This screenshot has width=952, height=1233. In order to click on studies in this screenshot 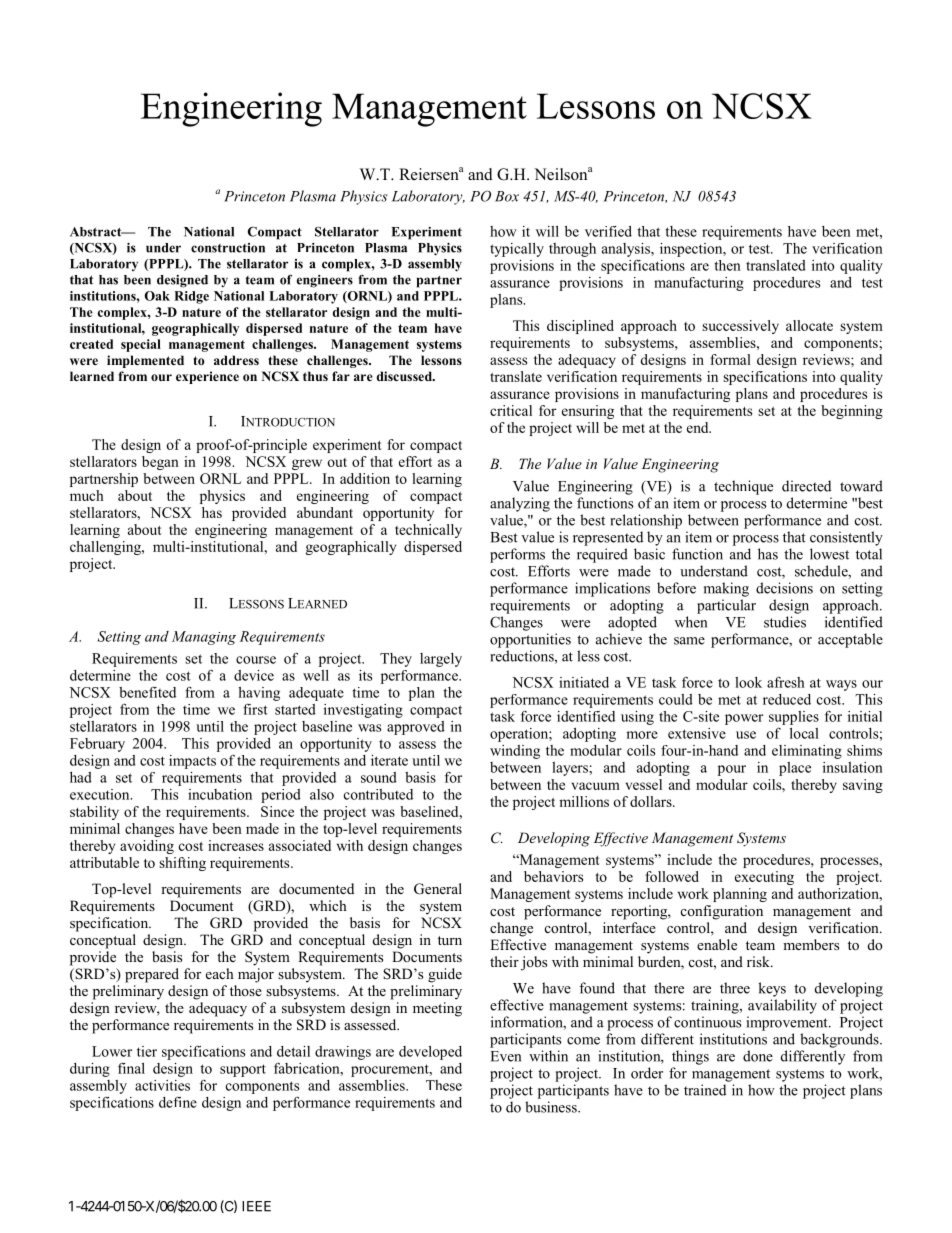, I will do `click(785, 622)`.
